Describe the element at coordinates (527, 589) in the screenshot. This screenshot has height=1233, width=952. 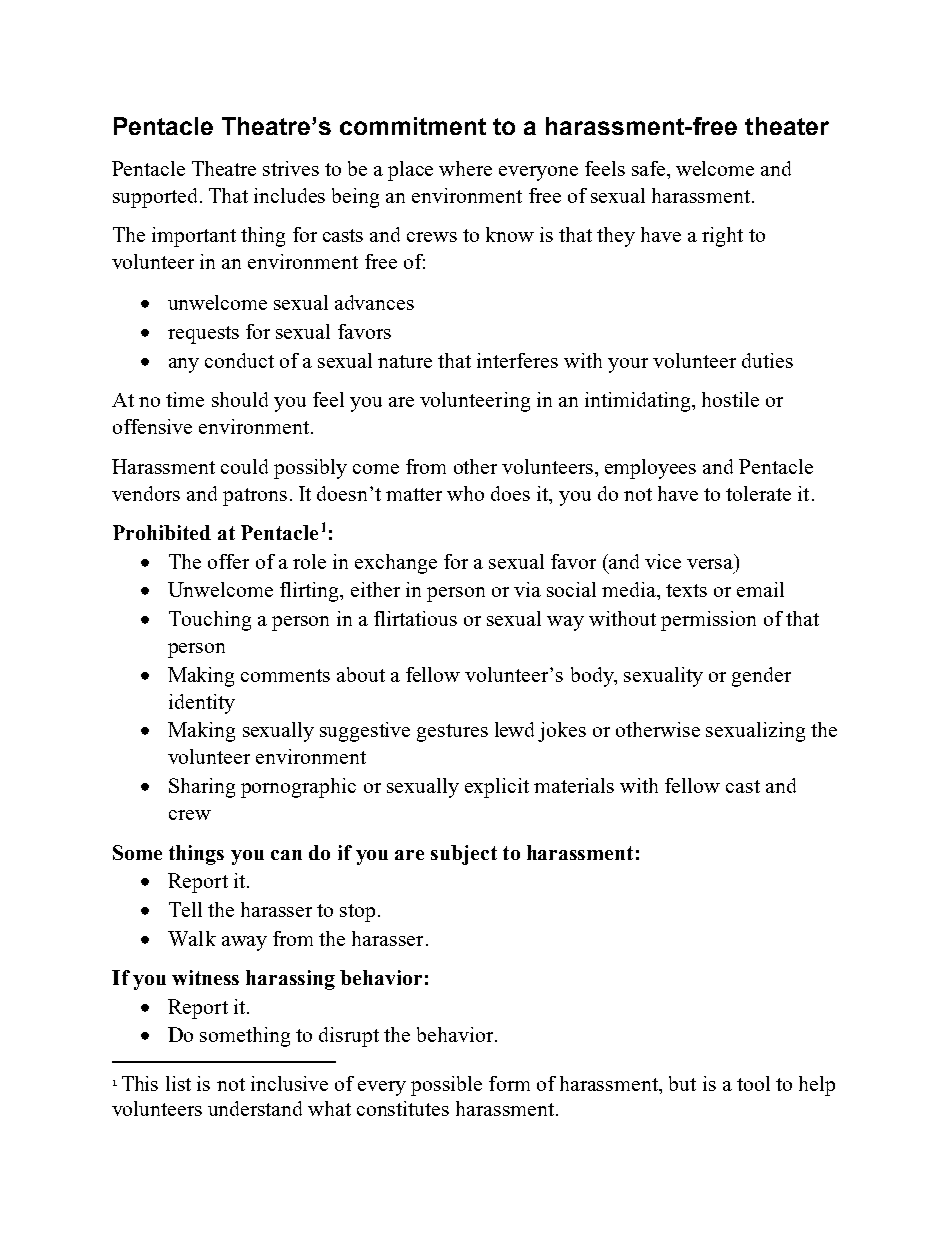
I see `via` at that location.
